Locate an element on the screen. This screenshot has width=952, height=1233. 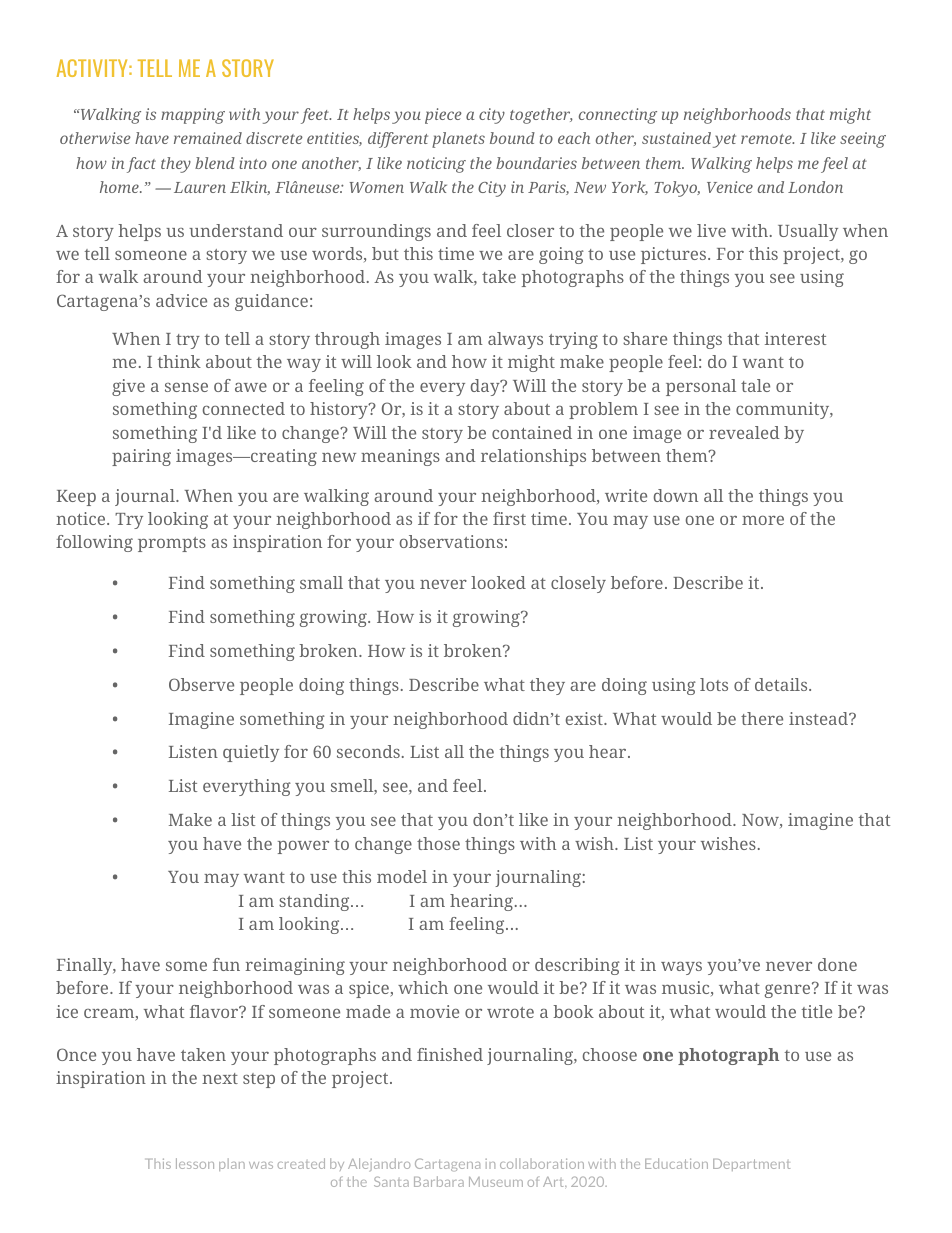
remote is located at coordinates (767, 139).
